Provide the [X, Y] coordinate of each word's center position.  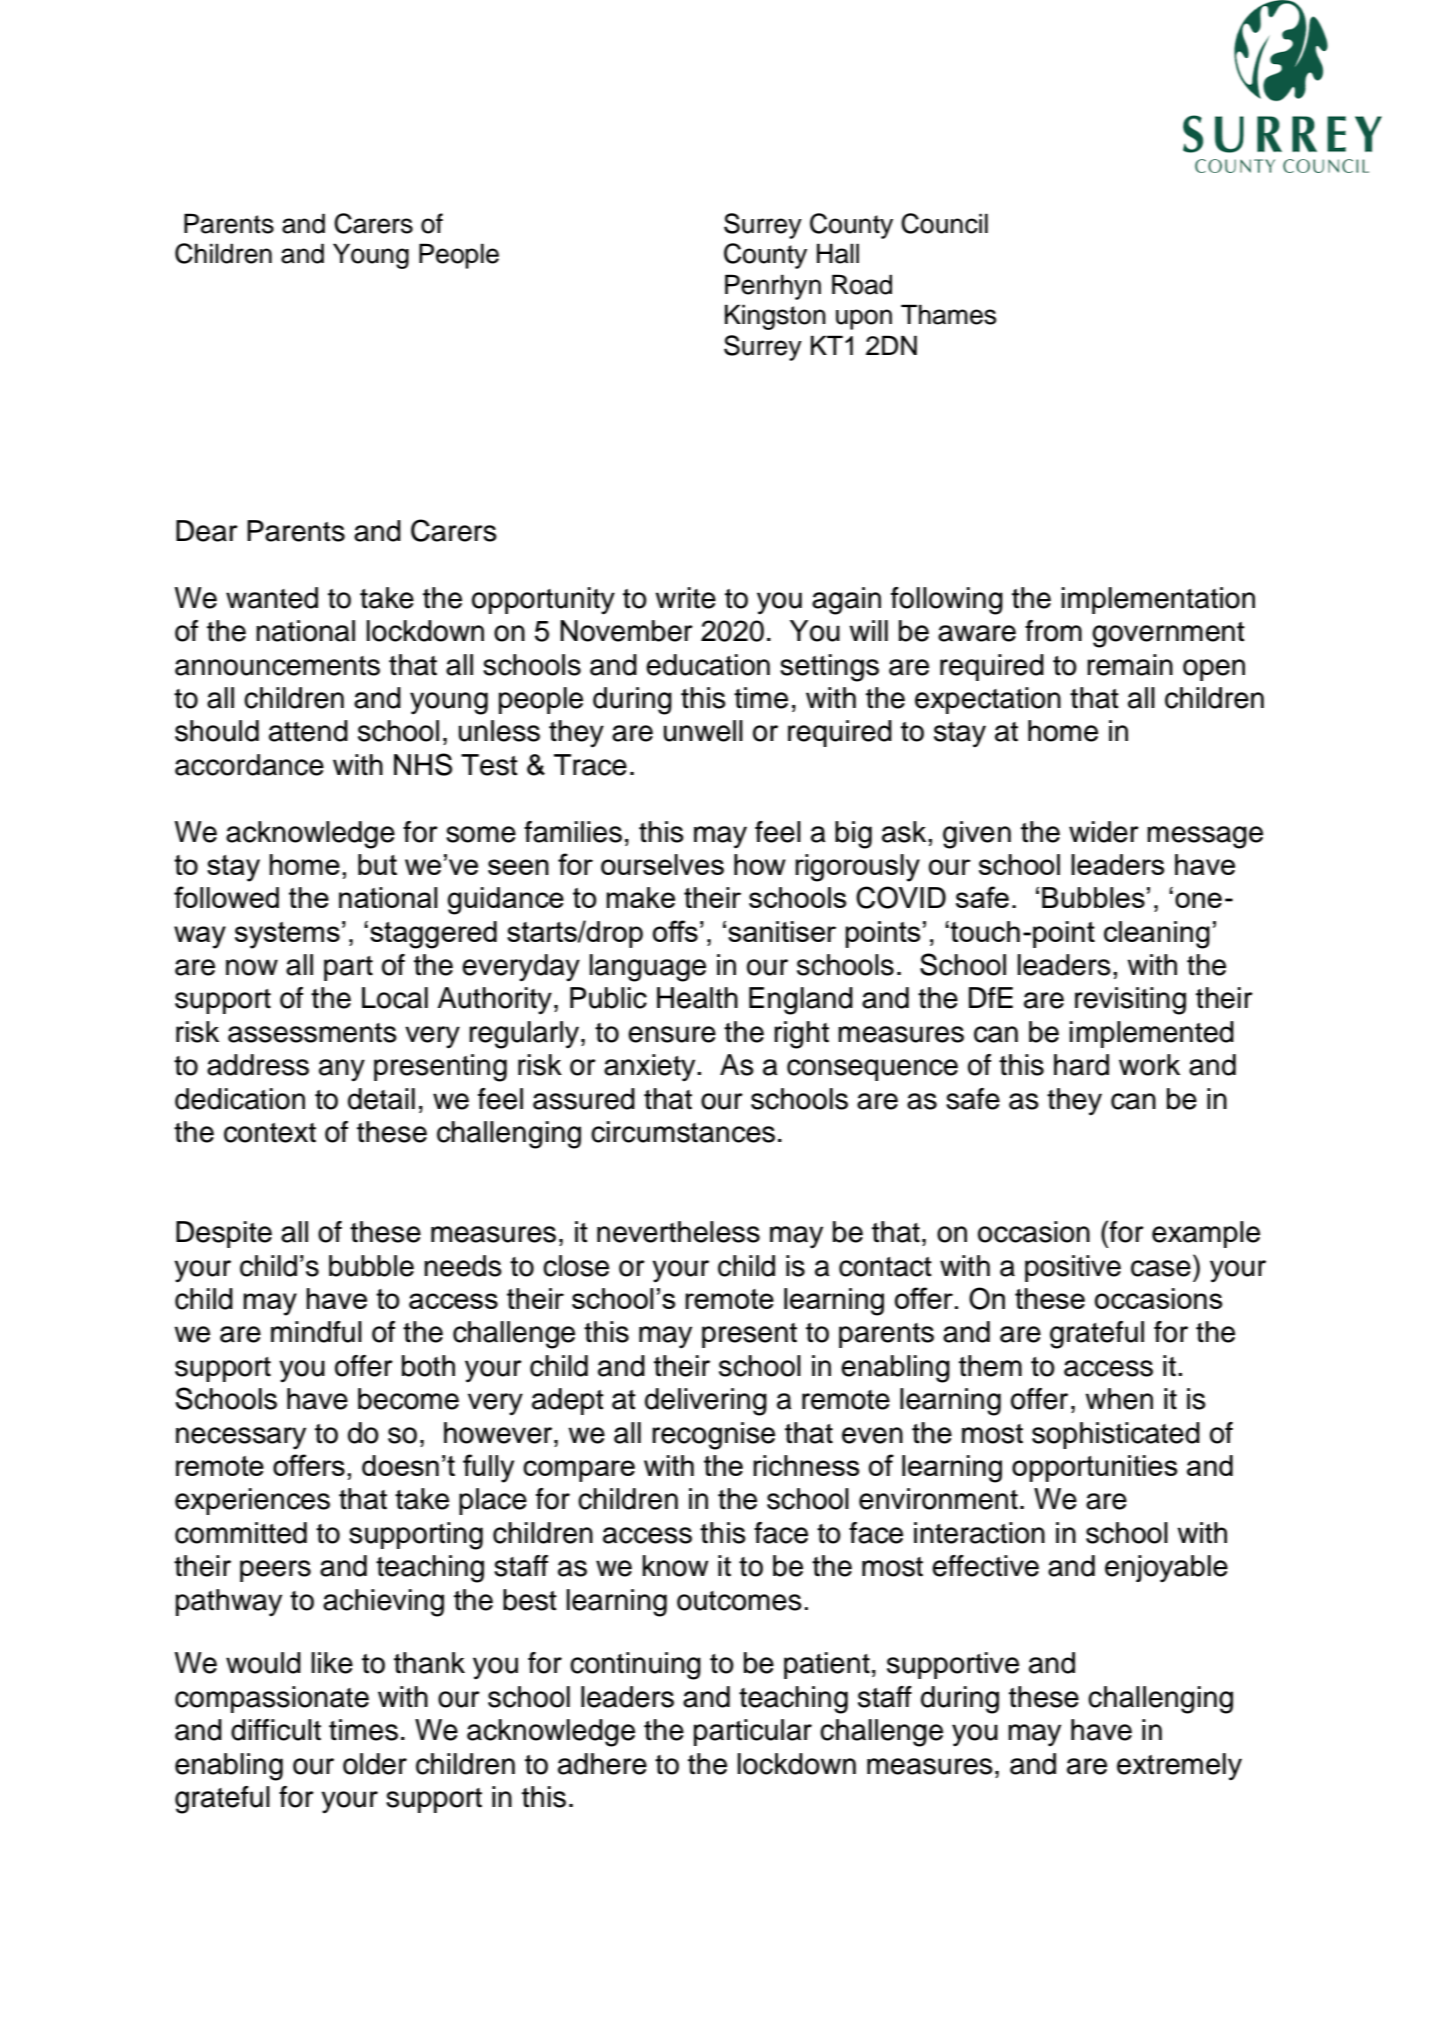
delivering [706, 1402]
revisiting [1130, 1001]
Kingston [775, 317]
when [1119, 1399]
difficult [276, 1730]
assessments [312, 1033]
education [708, 665]
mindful [316, 1332]
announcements [277, 666]
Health [697, 998]
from [1053, 631]
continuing [635, 1666]
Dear [207, 531]
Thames [948, 314]
